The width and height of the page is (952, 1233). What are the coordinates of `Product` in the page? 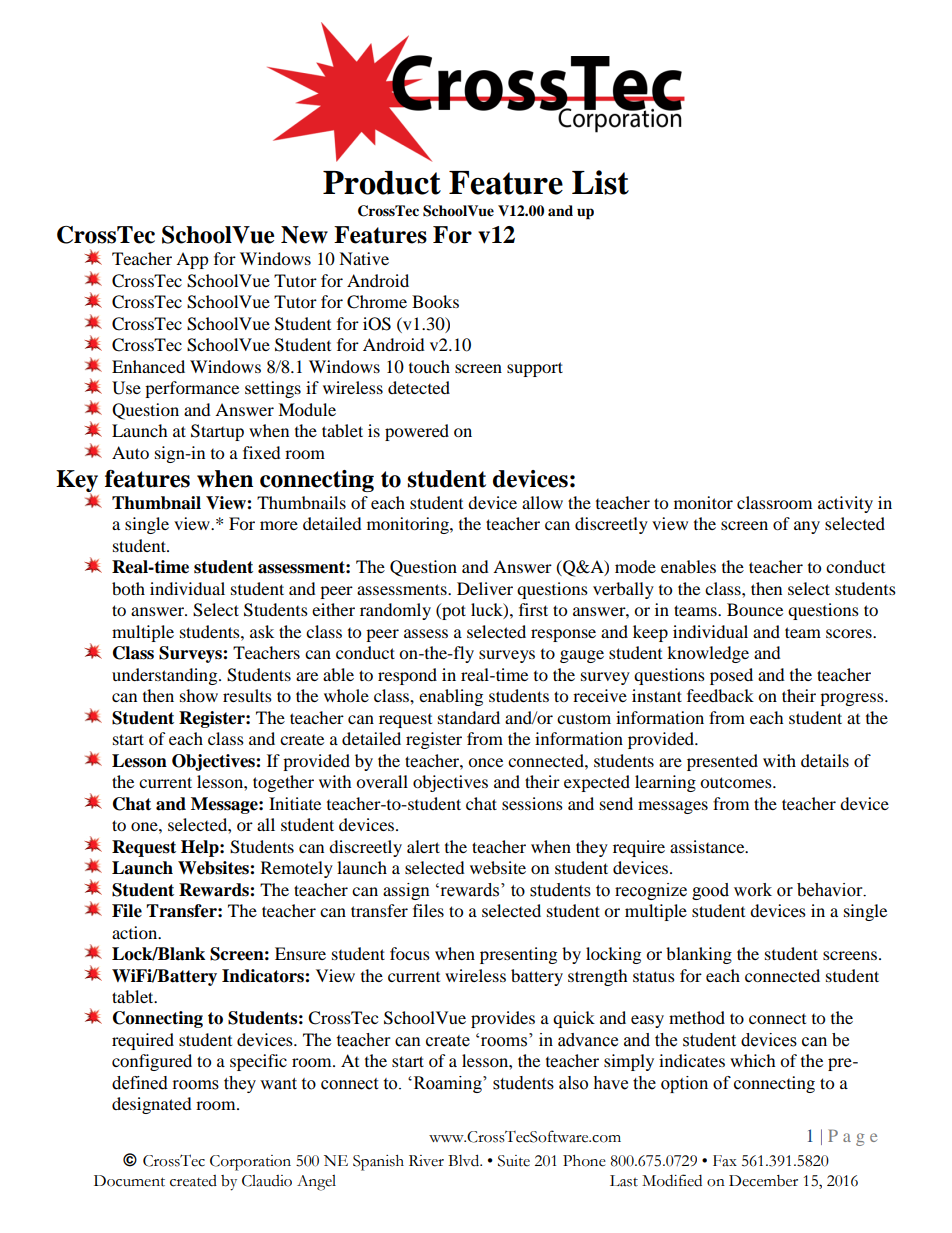 It's located at (382, 183).
